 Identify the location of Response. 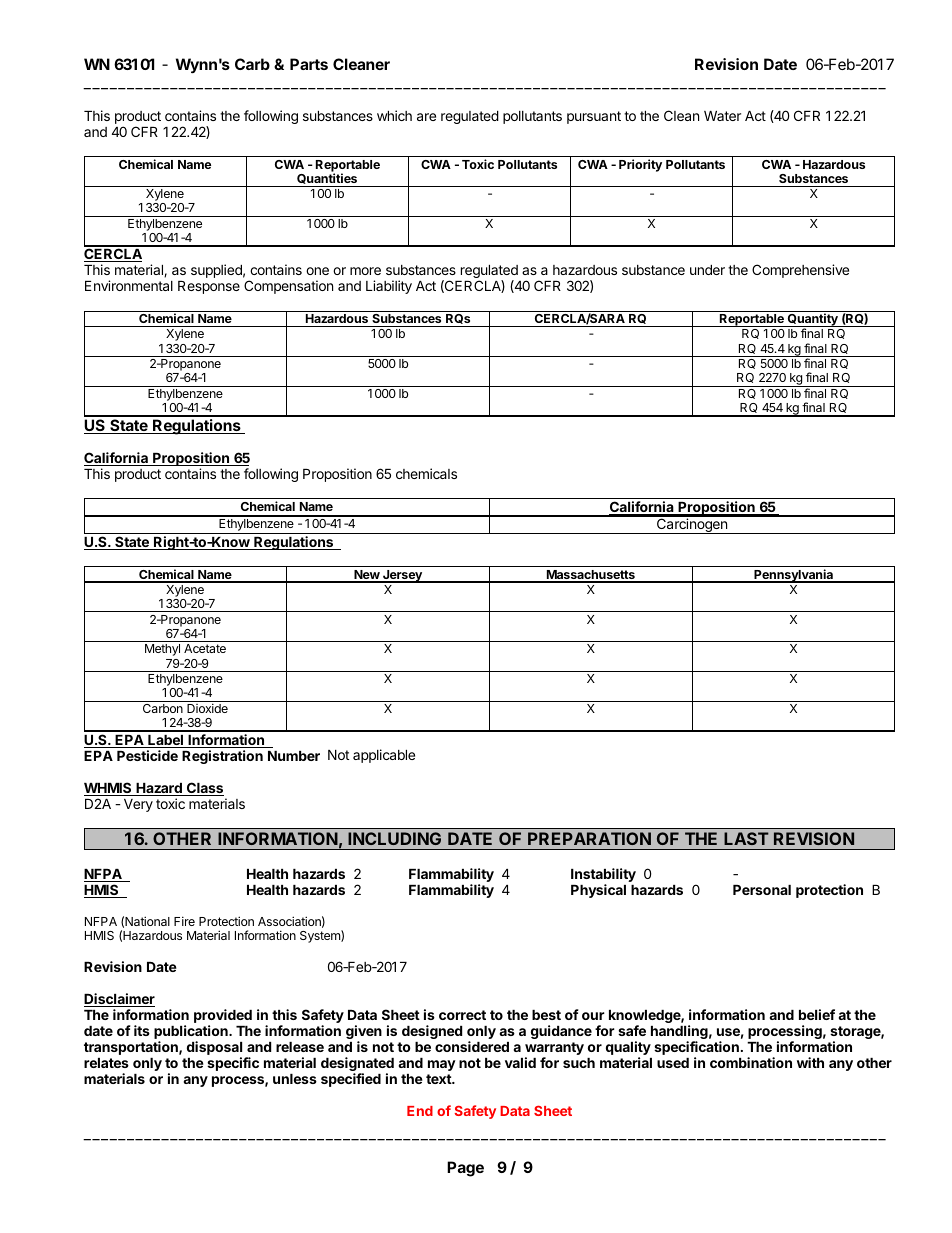
(209, 287).
